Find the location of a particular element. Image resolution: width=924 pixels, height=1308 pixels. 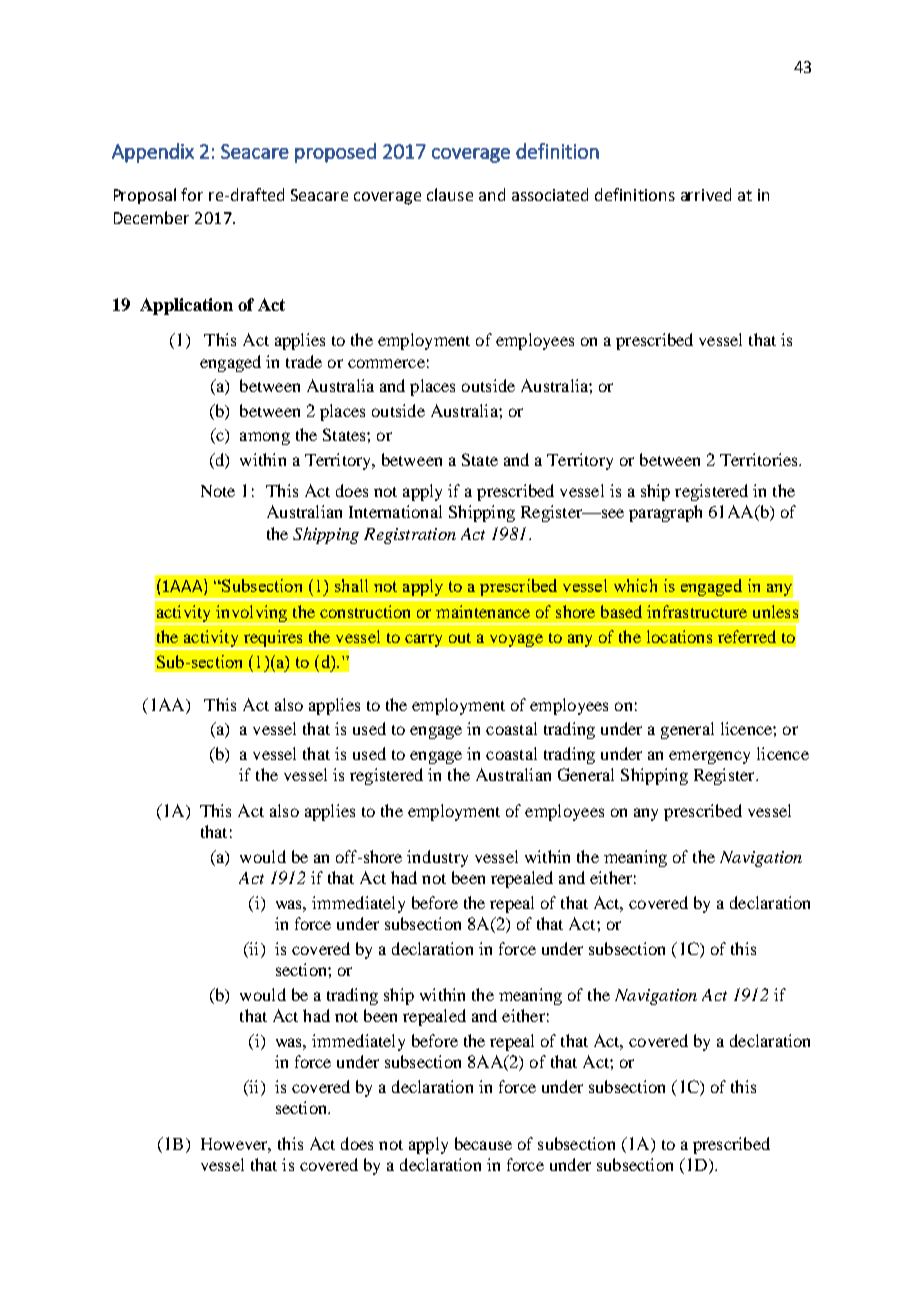

emergency is located at coordinates (709, 757).
